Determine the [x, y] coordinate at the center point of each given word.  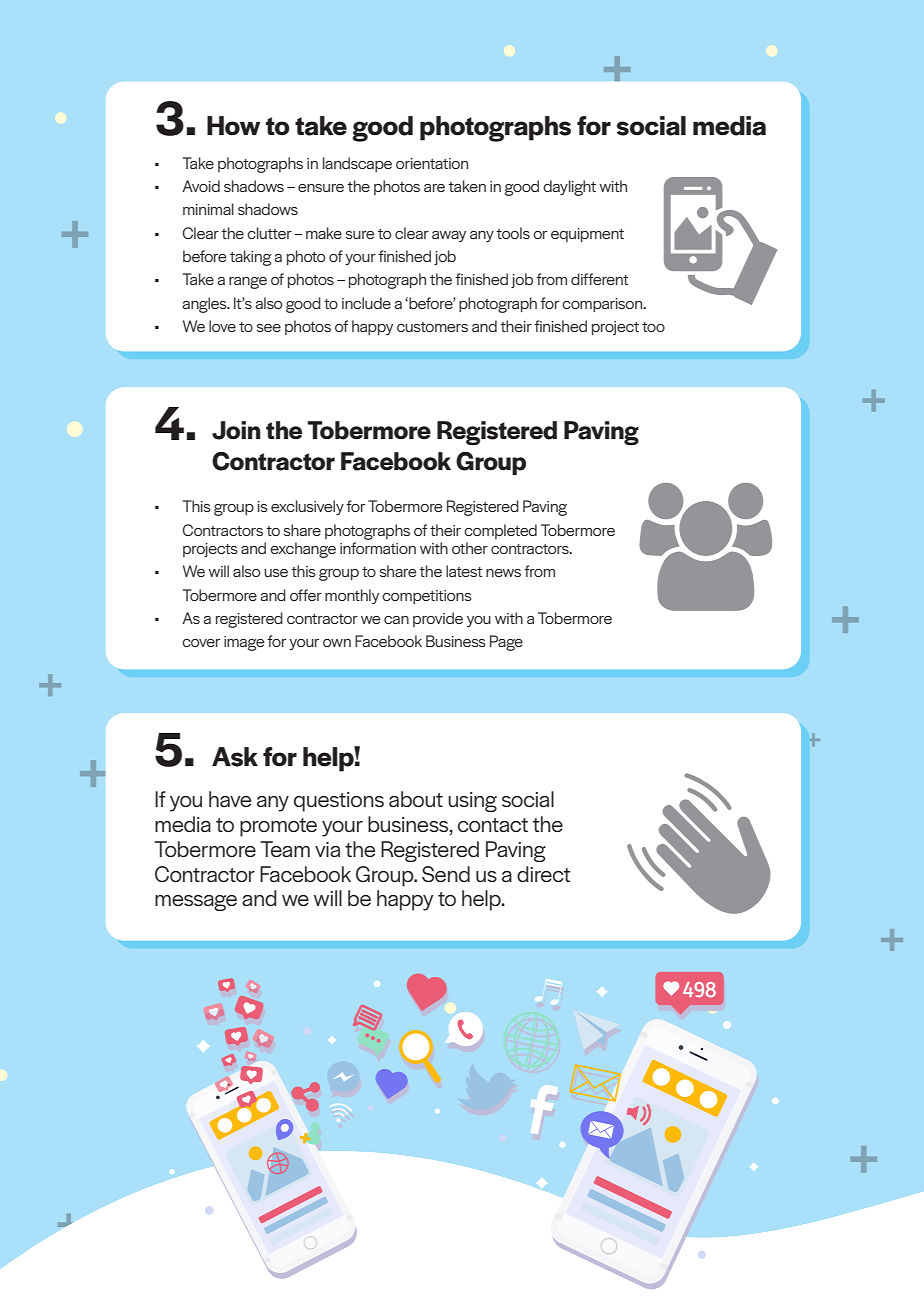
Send [446, 874]
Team [285, 849]
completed [500, 531]
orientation [432, 163]
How [233, 126]
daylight [569, 188]
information [378, 548]
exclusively [307, 507]
